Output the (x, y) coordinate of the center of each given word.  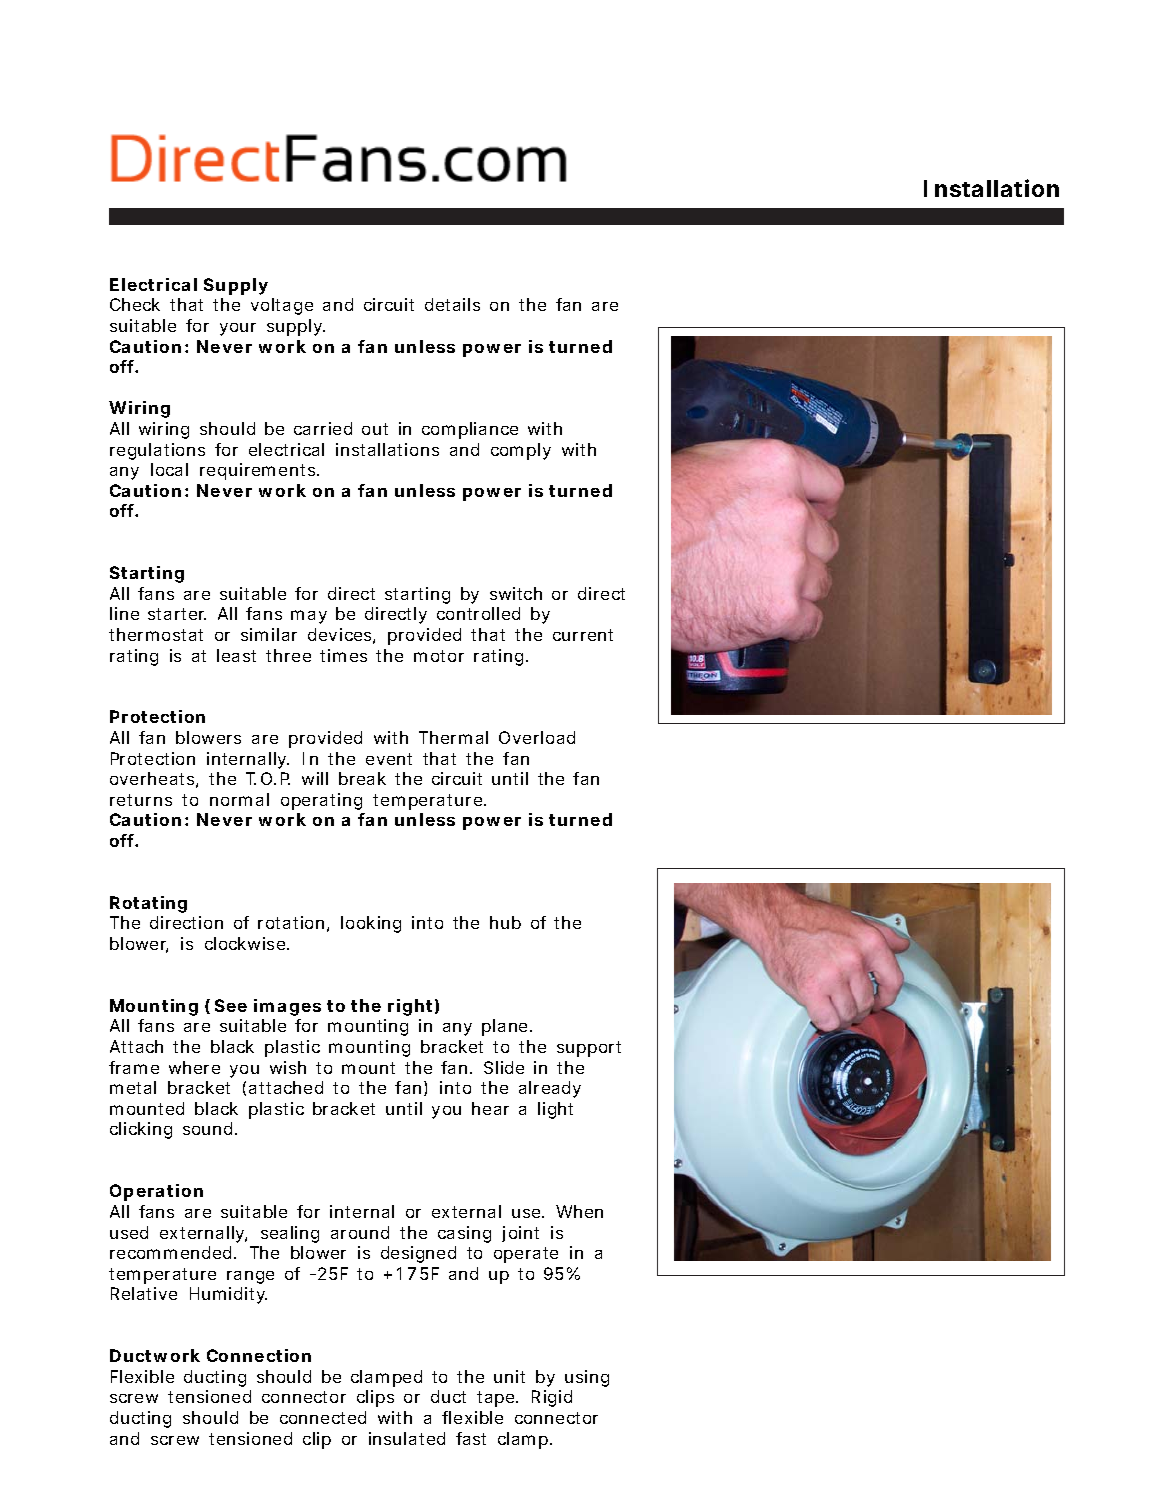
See (231, 1005)
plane (507, 1027)
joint (520, 1234)
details (452, 304)
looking (371, 924)
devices (341, 636)
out (375, 429)
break (362, 778)
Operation (156, 1192)
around (360, 1232)
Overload (537, 737)
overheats (154, 780)
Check (135, 304)
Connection (259, 1355)
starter (177, 614)
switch (516, 593)
